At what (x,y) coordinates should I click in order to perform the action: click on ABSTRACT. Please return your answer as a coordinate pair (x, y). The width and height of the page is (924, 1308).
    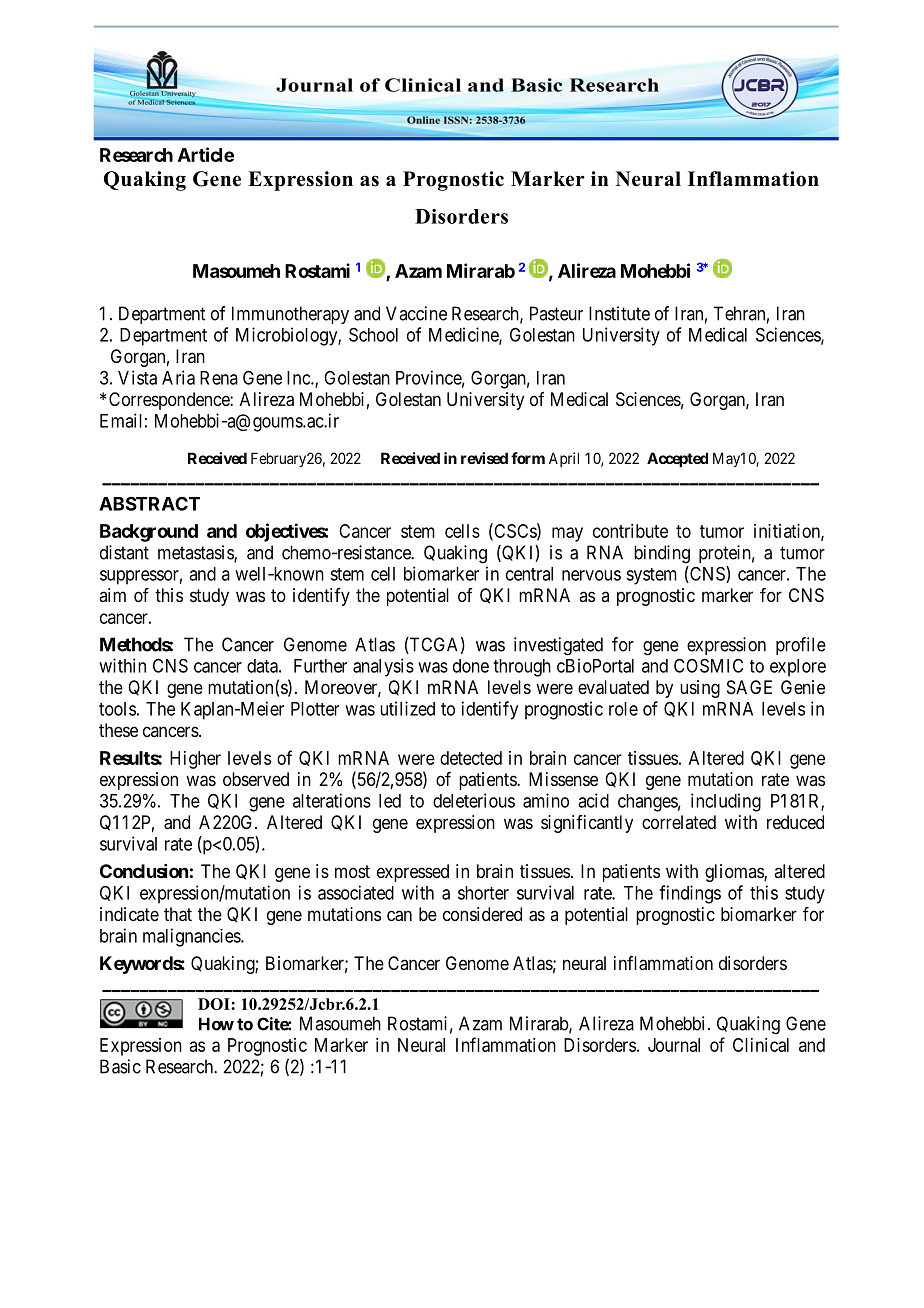
    Looking at the image, I should click on (149, 503).
